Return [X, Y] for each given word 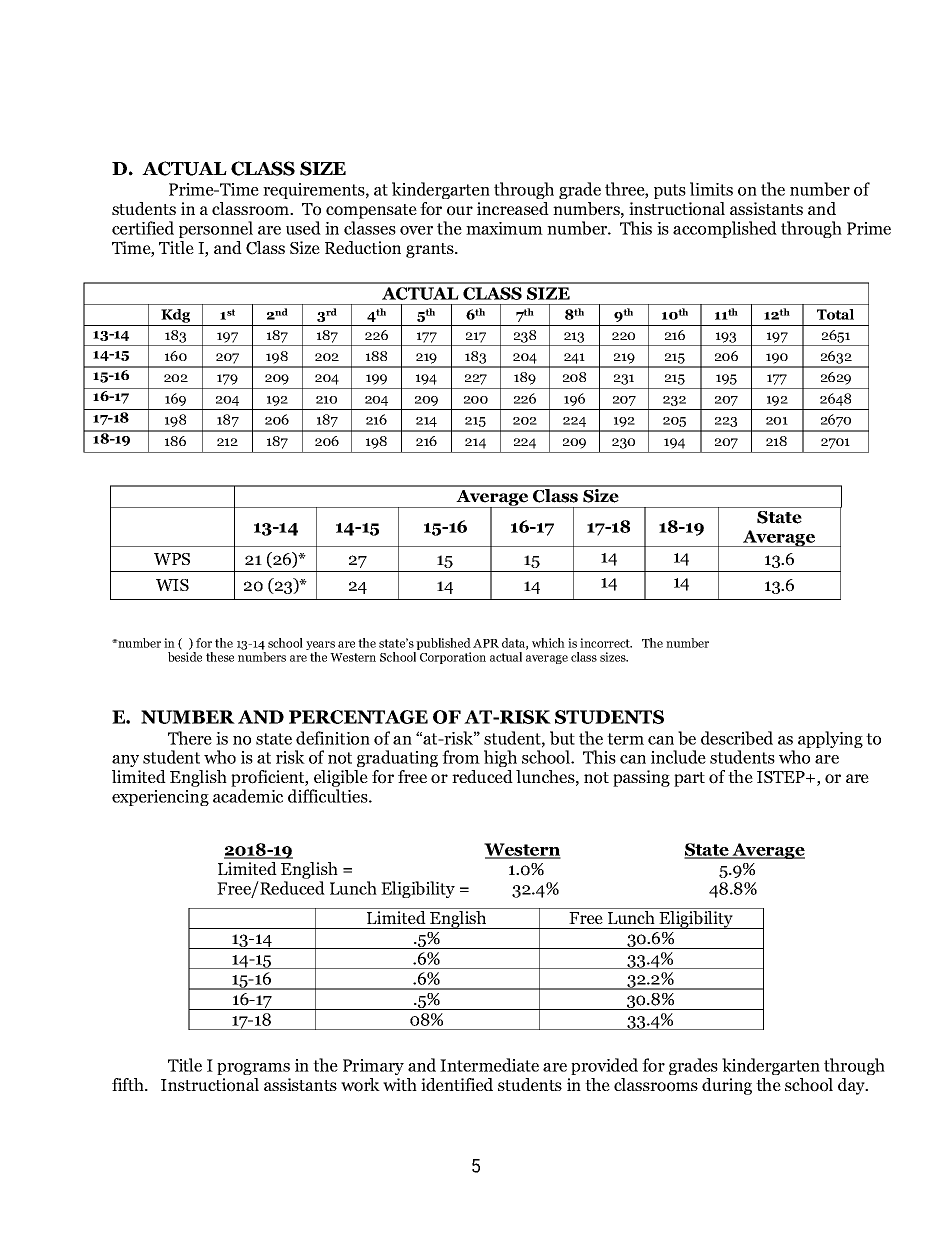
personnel [216, 229]
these [220, 657]
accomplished [725, 229]
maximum [504, 228]
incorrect [606, 643]
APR [486, 643]
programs [253, 1069]
